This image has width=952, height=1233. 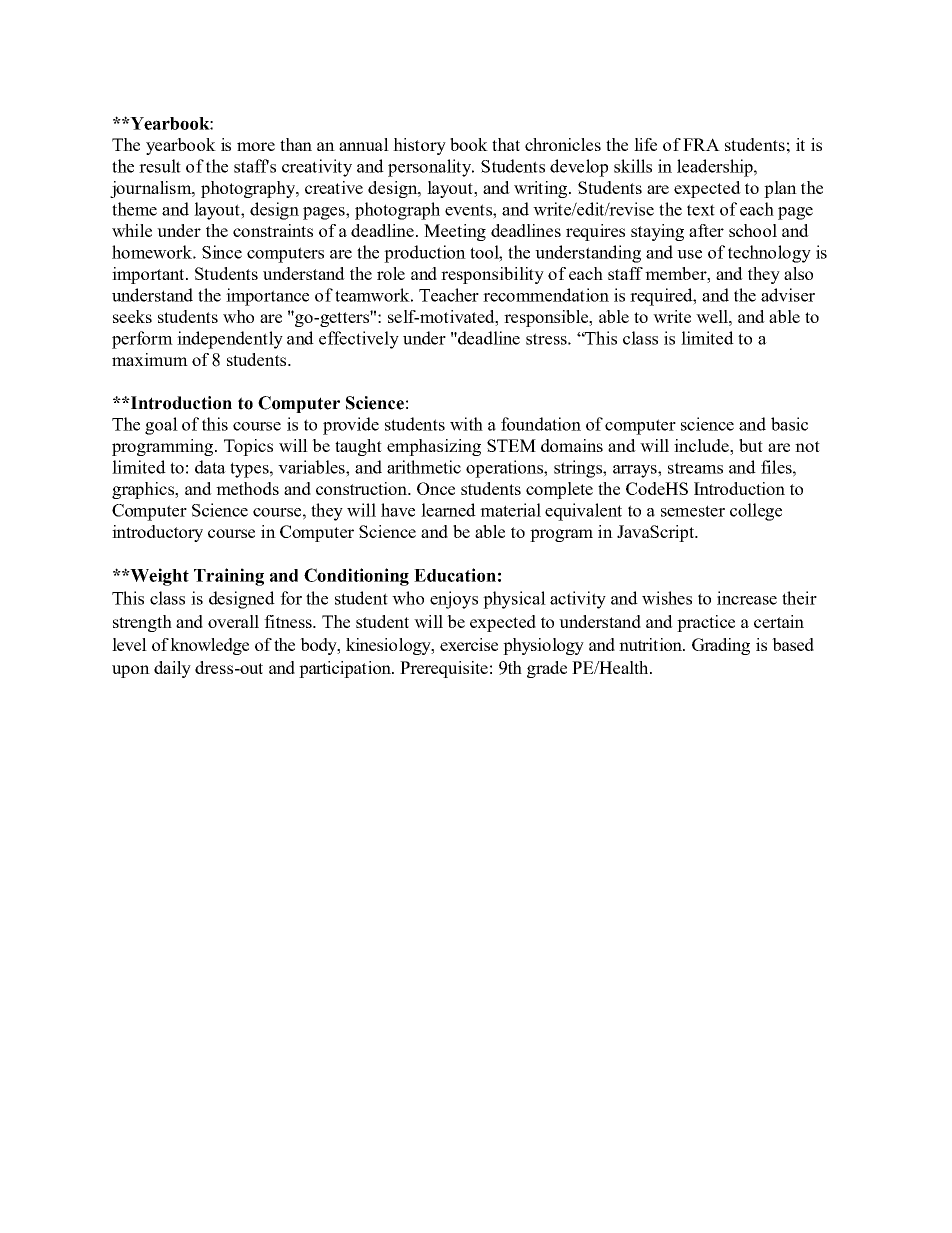 I want to click on FRA, so click(x=701, y=144).
